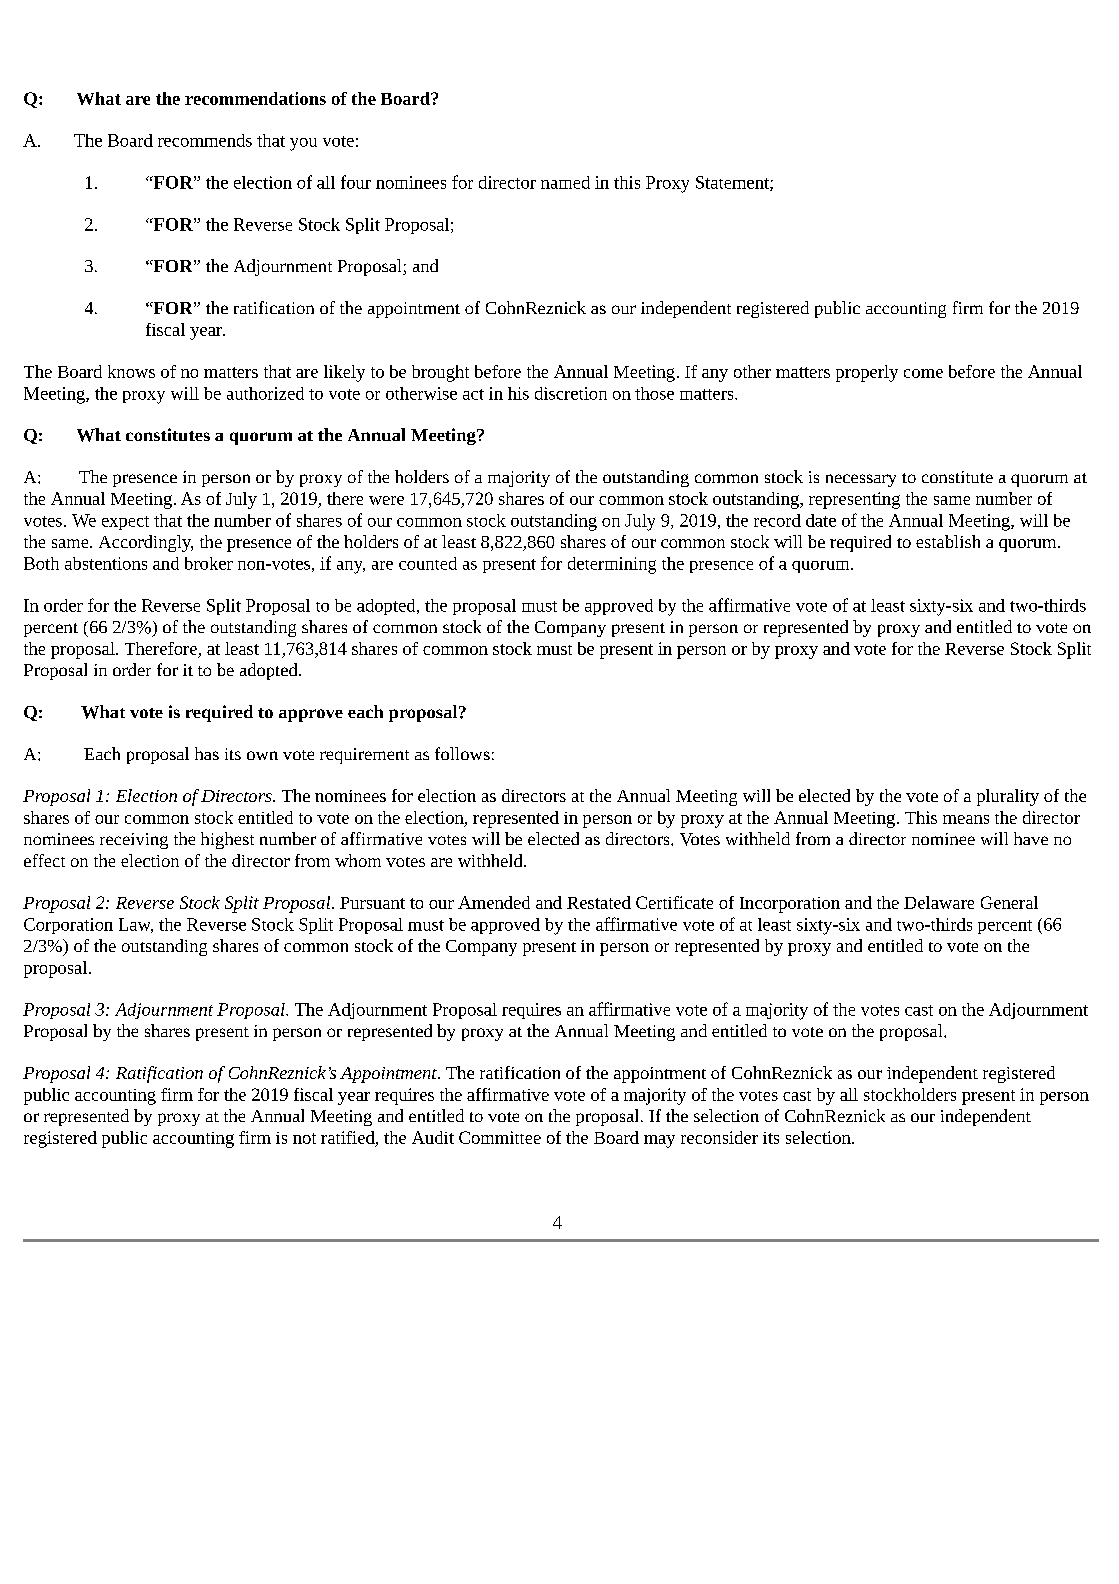 This screenshot has height=1584, width=1119. What do you see at coordinates (462, 753) in the screenshot?
I see `follows` at bounding box center [462, 753].
